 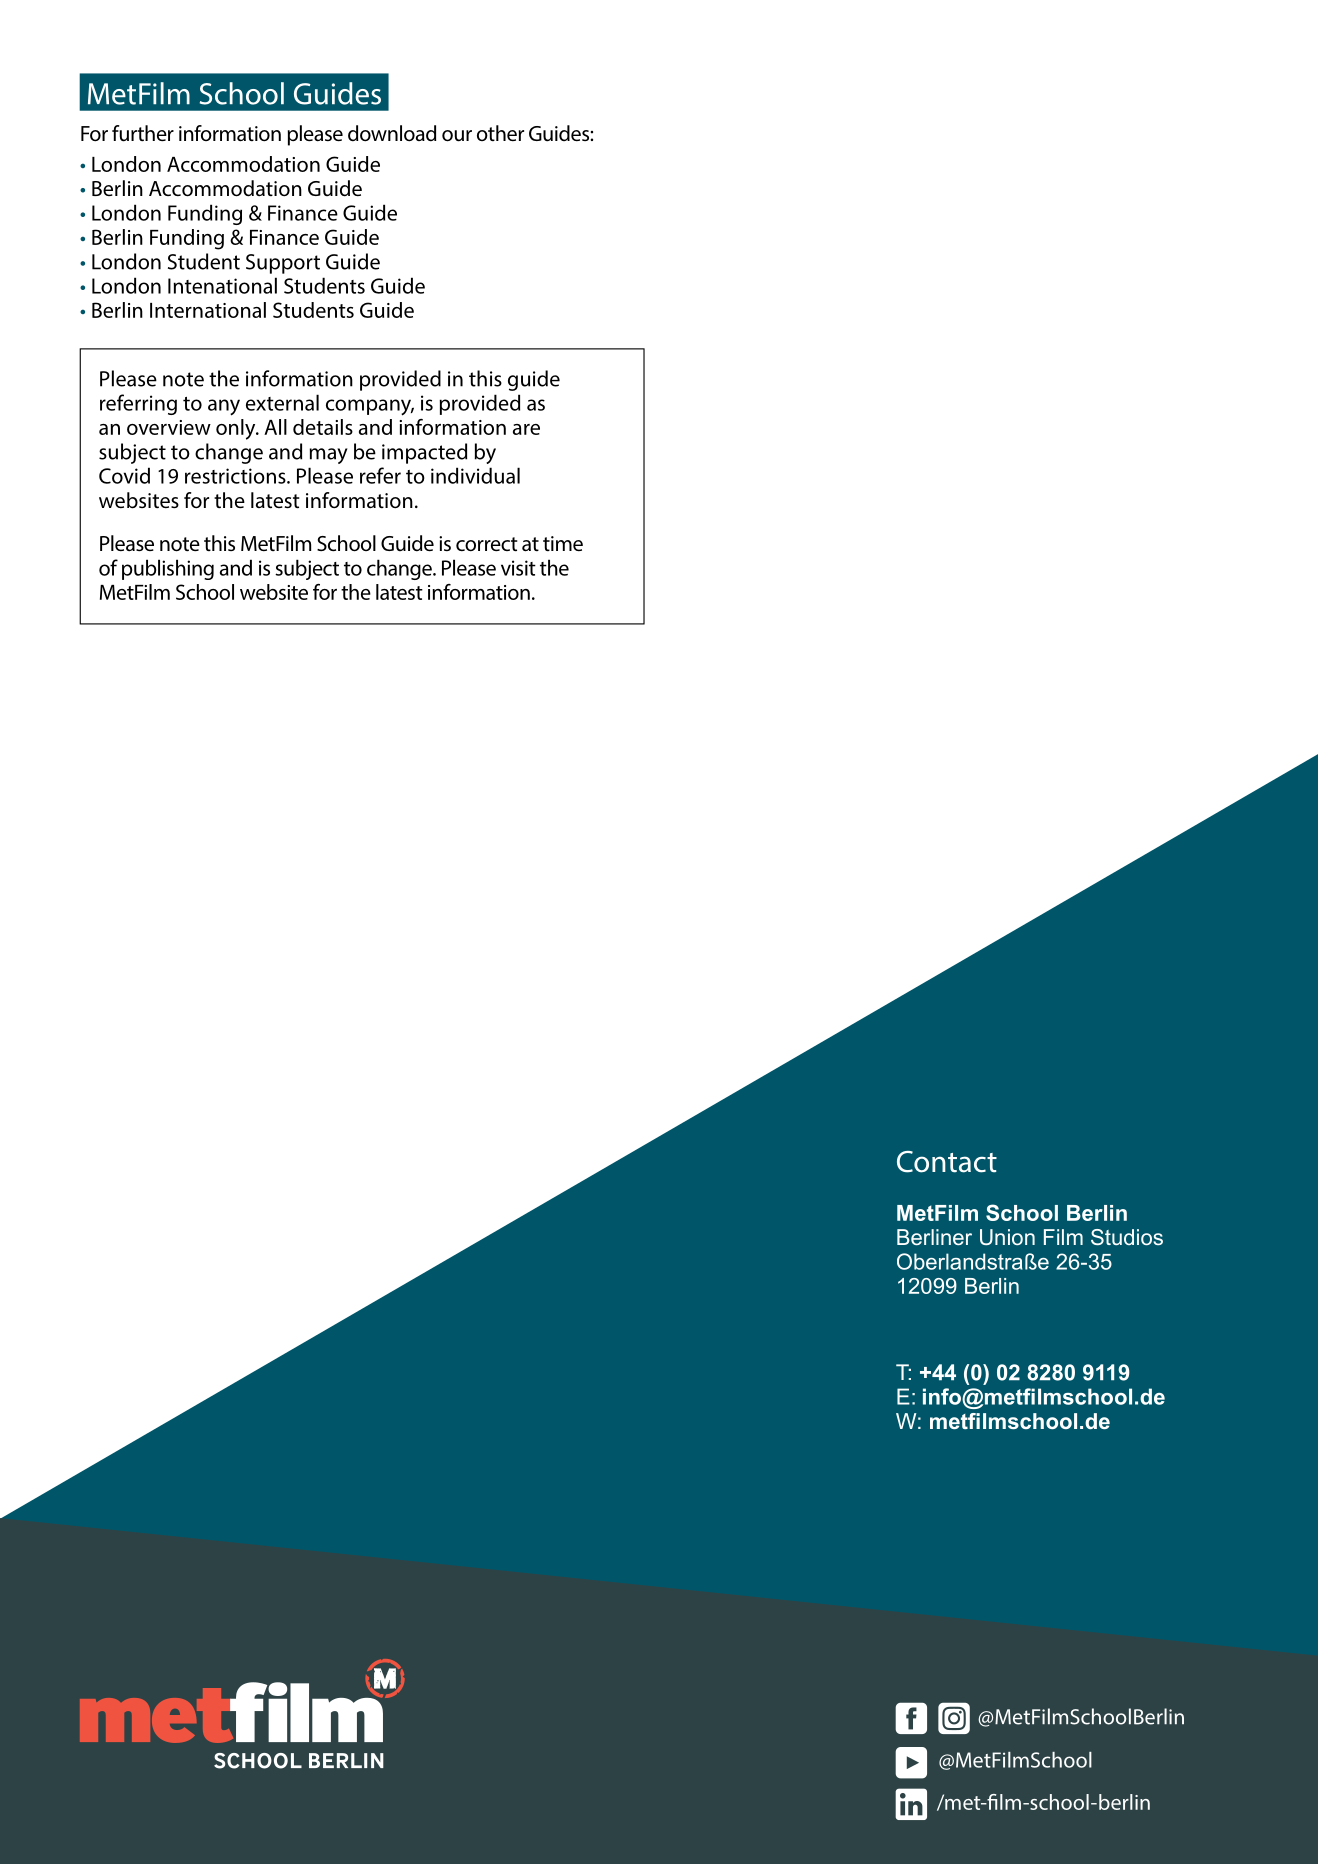 What do you see at coordinates (500, 133) in the screenshot?
I see `other` at bounding box center [500, 133].
